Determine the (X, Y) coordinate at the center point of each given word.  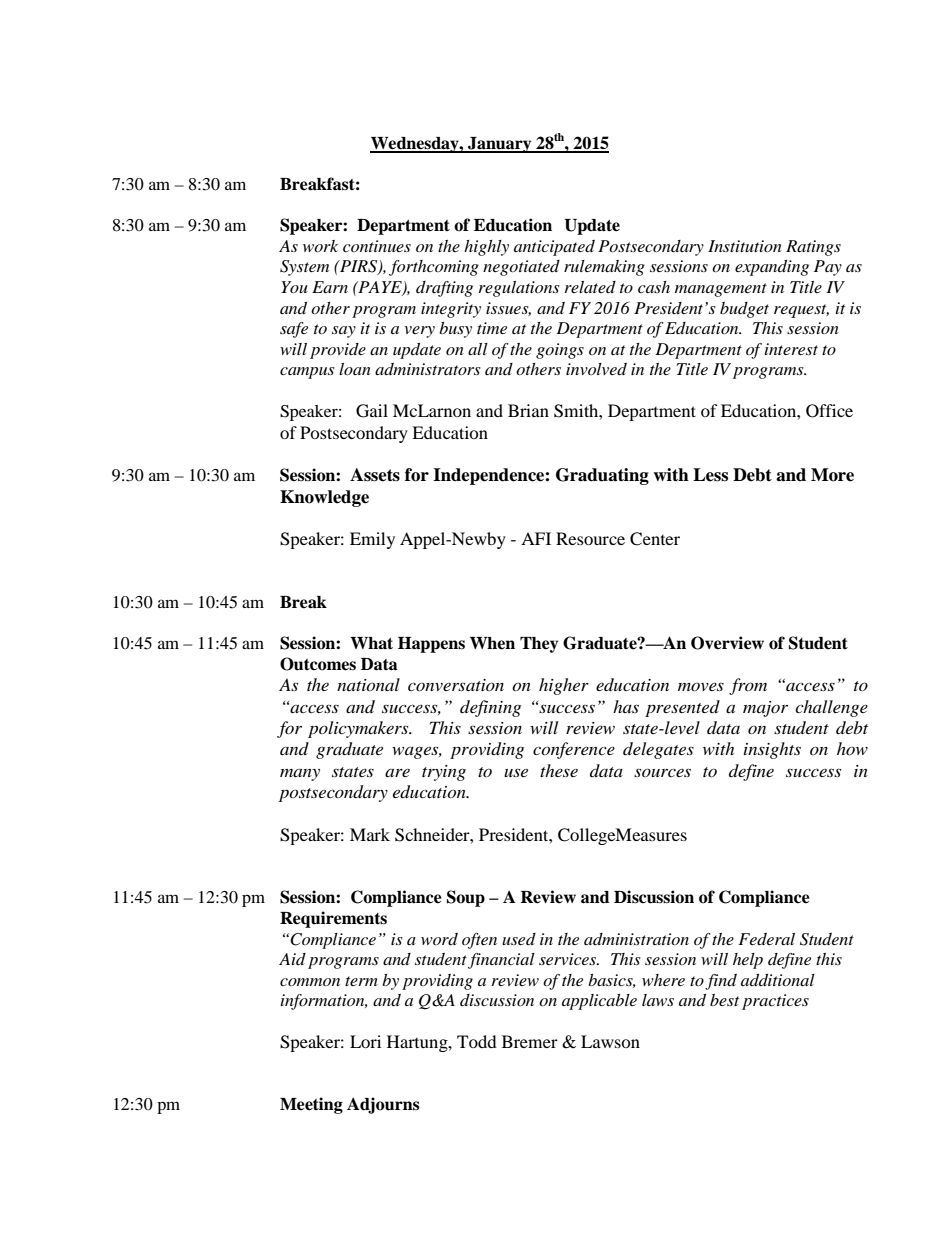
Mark (370, 834)
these (559, 770)
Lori (365, 1041)
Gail (372, 411)
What (371, 643)
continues (377, 246)
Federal (766, 939)
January (500, 145)
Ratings (813, 248)
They (539, 645)
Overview (727, 643)
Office (829, 411)
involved (596, 369)
